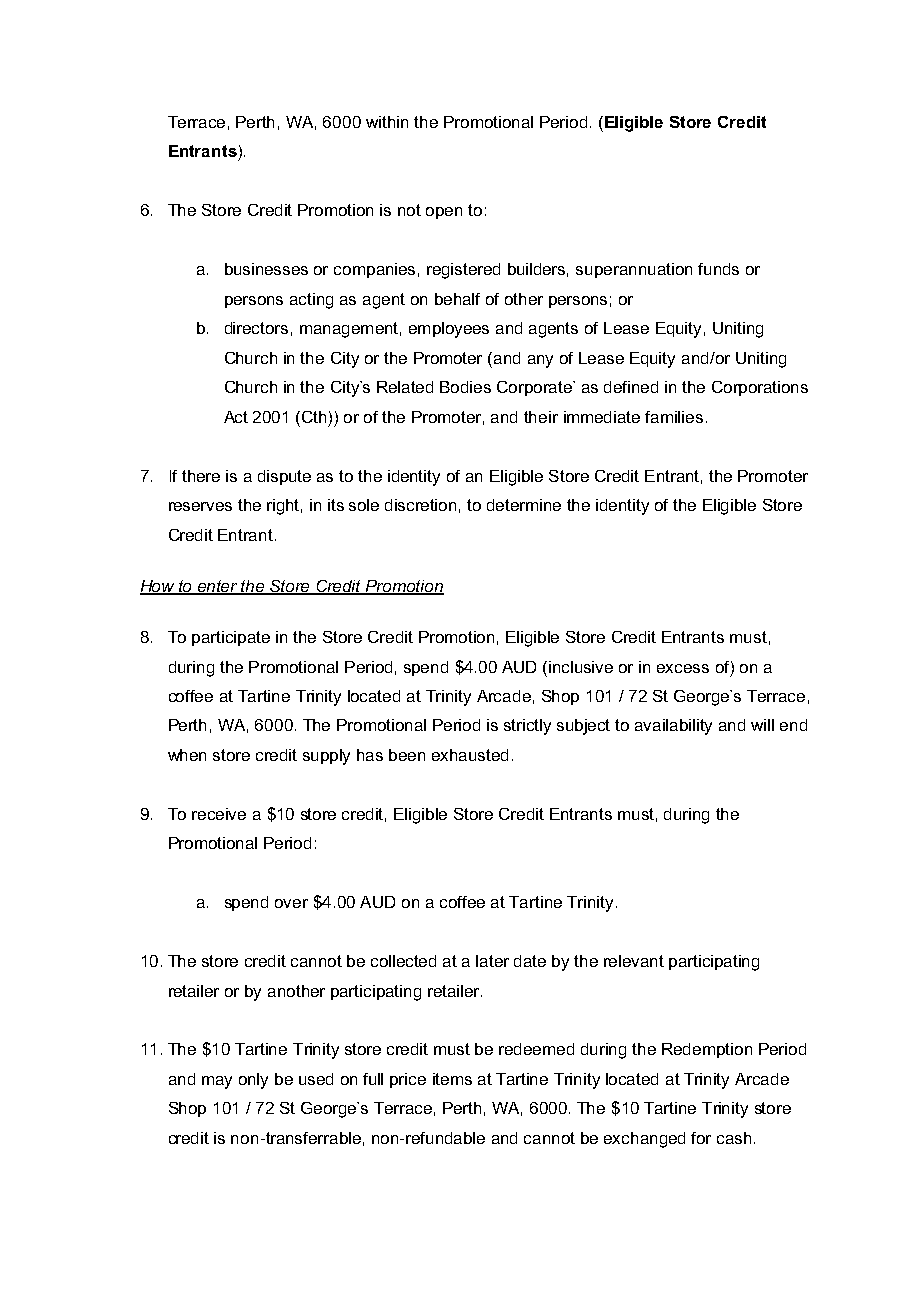  I want to click on for, so click(701, 1138).
